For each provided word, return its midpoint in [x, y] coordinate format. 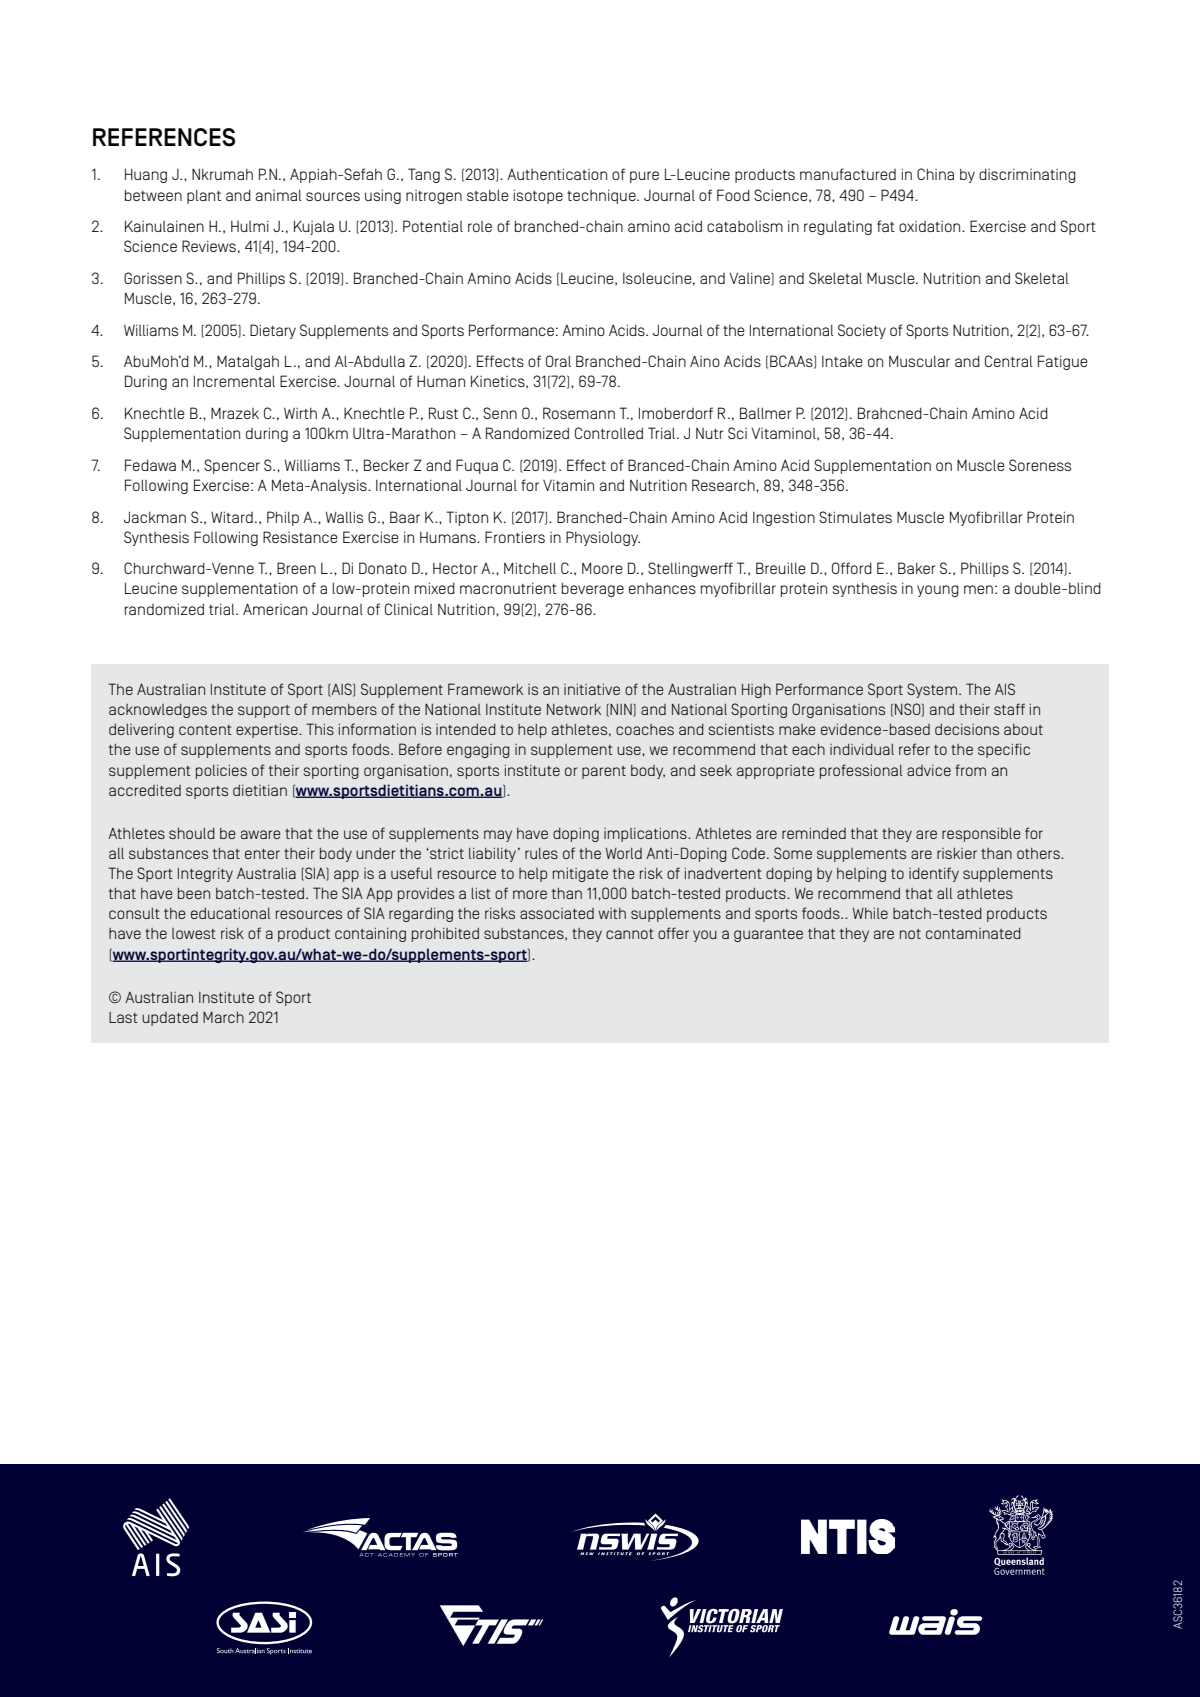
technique [602, 196]
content [205, 730]
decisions [967, 729]
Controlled [609, 433]
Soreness [1040, 465]
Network [574, 709]
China [935, 174]
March [223, 1017]
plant [204, 196]
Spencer [232, 466]
